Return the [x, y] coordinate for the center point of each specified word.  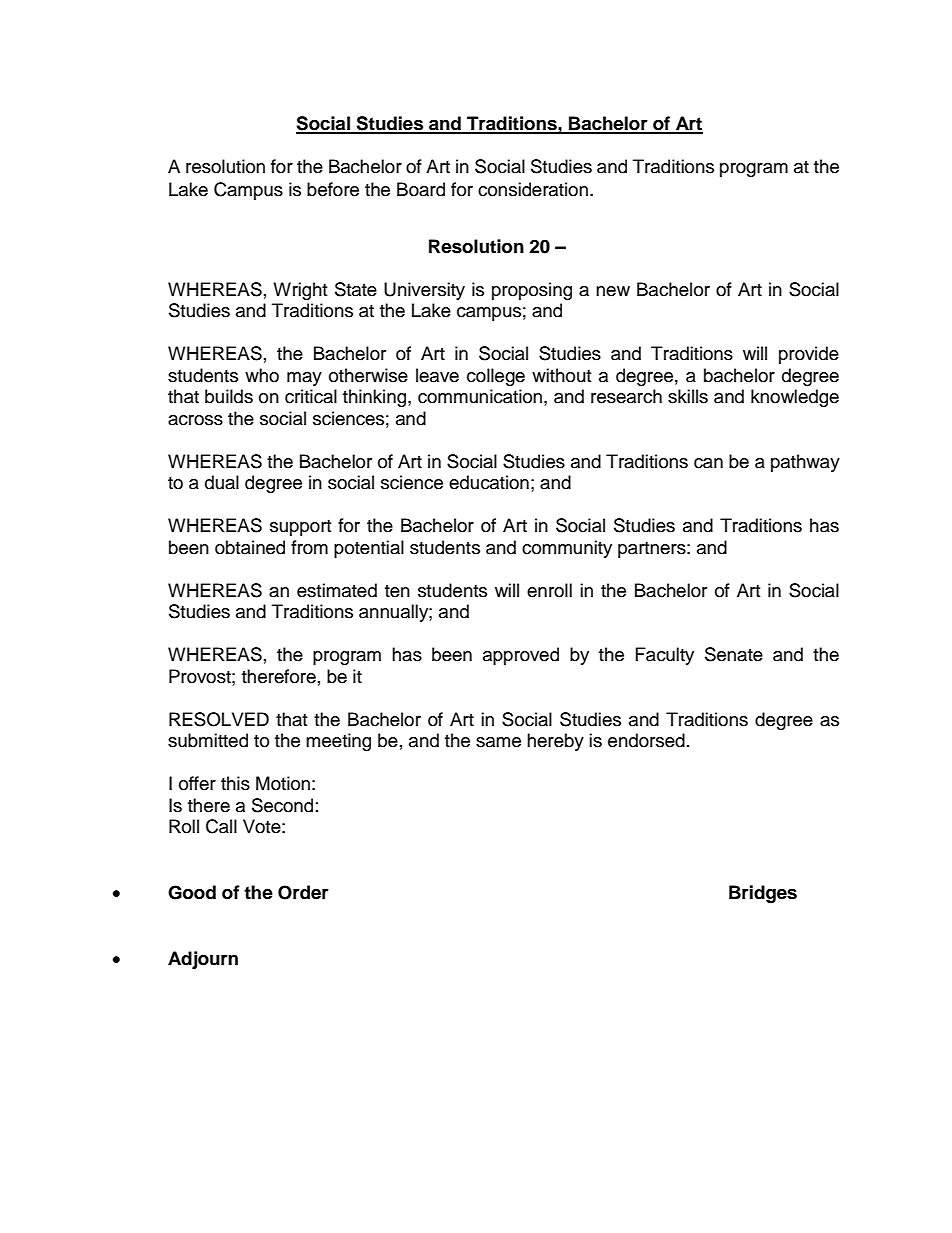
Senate [734, 654]
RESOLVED [219, 719]
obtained [250, 547]
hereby [555, 742]
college [496, 377]
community [567, 549]
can [708, 463]
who [262, 375]
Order [303, 892]
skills [688, 396]
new [613, 291]
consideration [533, 189]
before [333, 189]
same [498, 742]
